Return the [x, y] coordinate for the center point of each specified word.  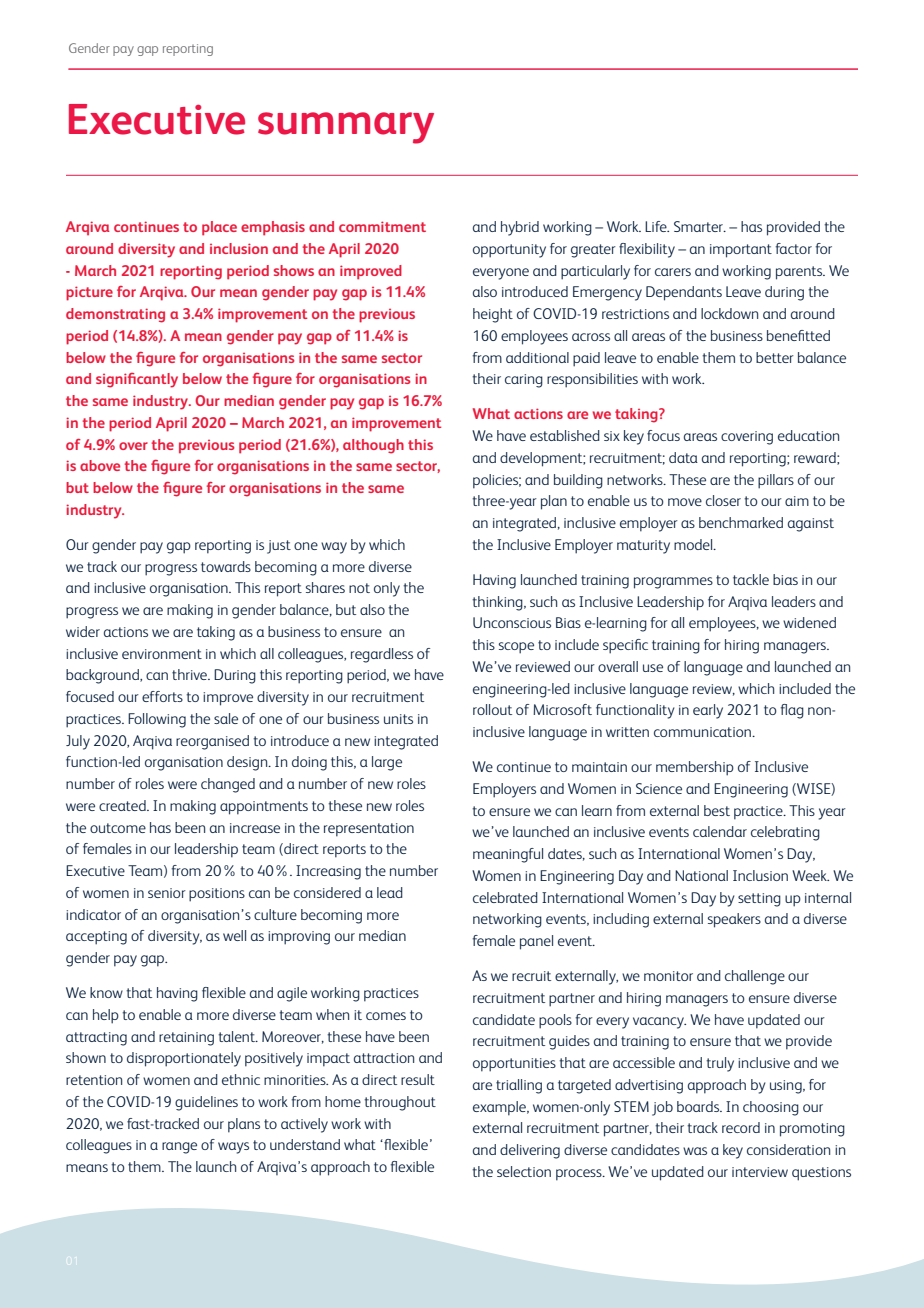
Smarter [699, 226]
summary [346, 128]
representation [369, 830]
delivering [530, 1151]
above [100, 465]
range [179, 1148]
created [123, 805]
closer [723, 500]
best [717, 810]
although [373, 446]
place [219, 228]
